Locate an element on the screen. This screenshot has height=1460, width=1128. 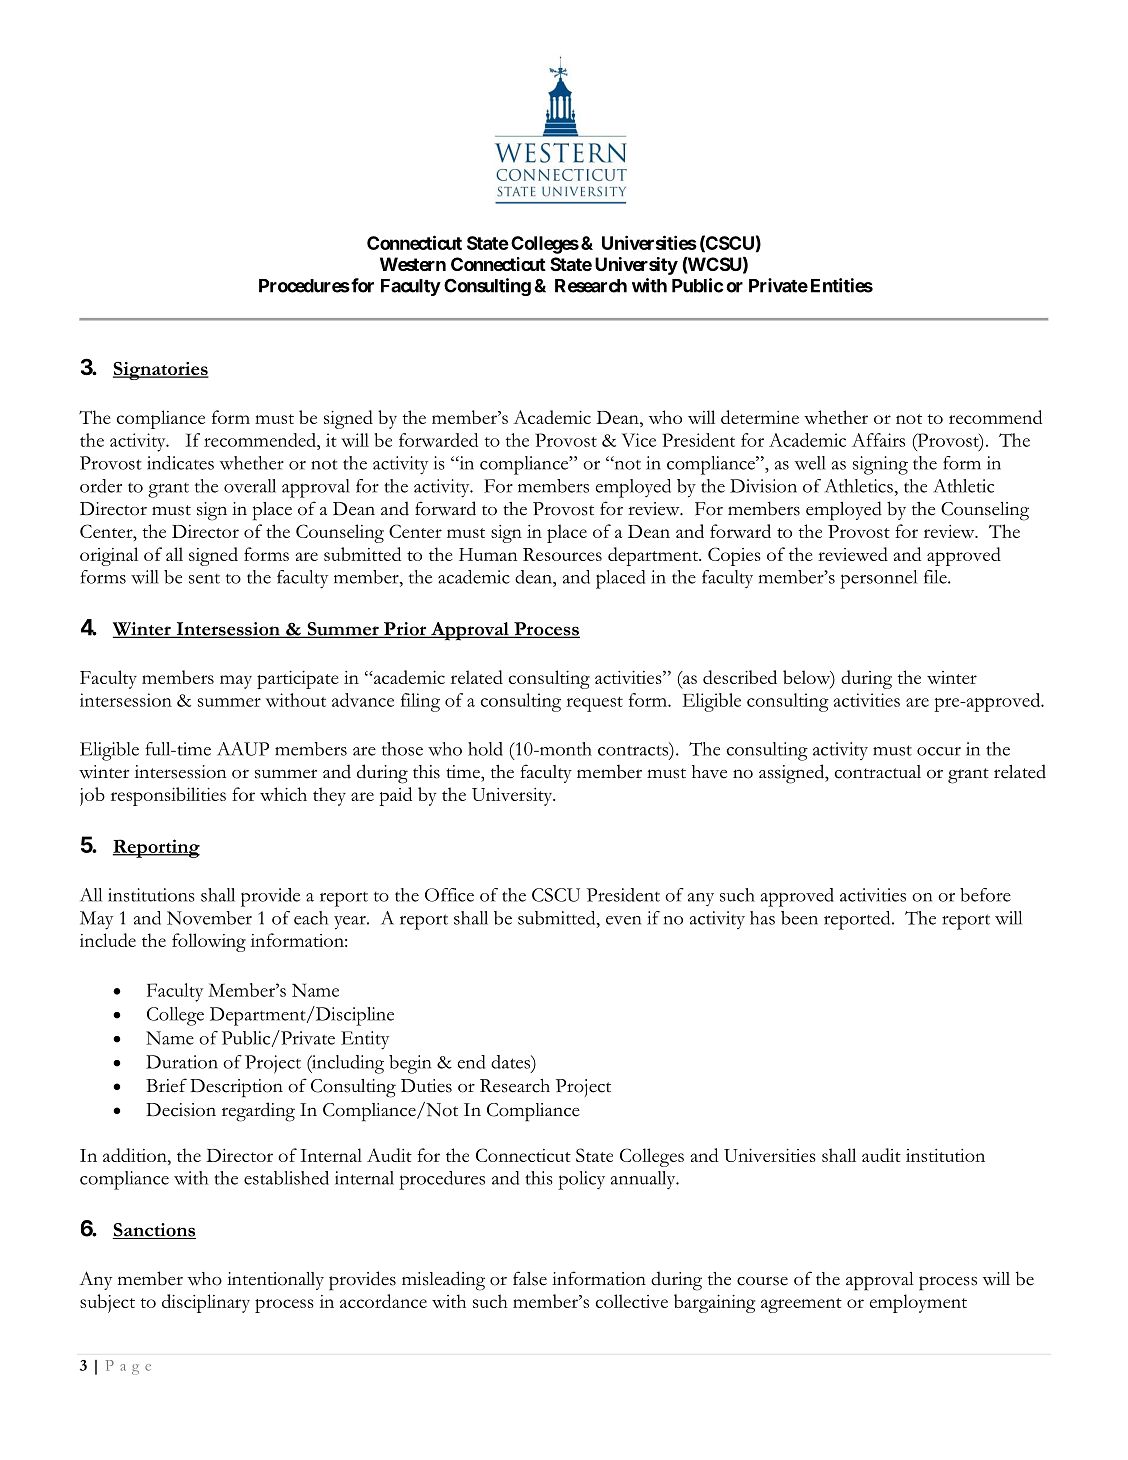
even is located at coordinates (623, 920).
